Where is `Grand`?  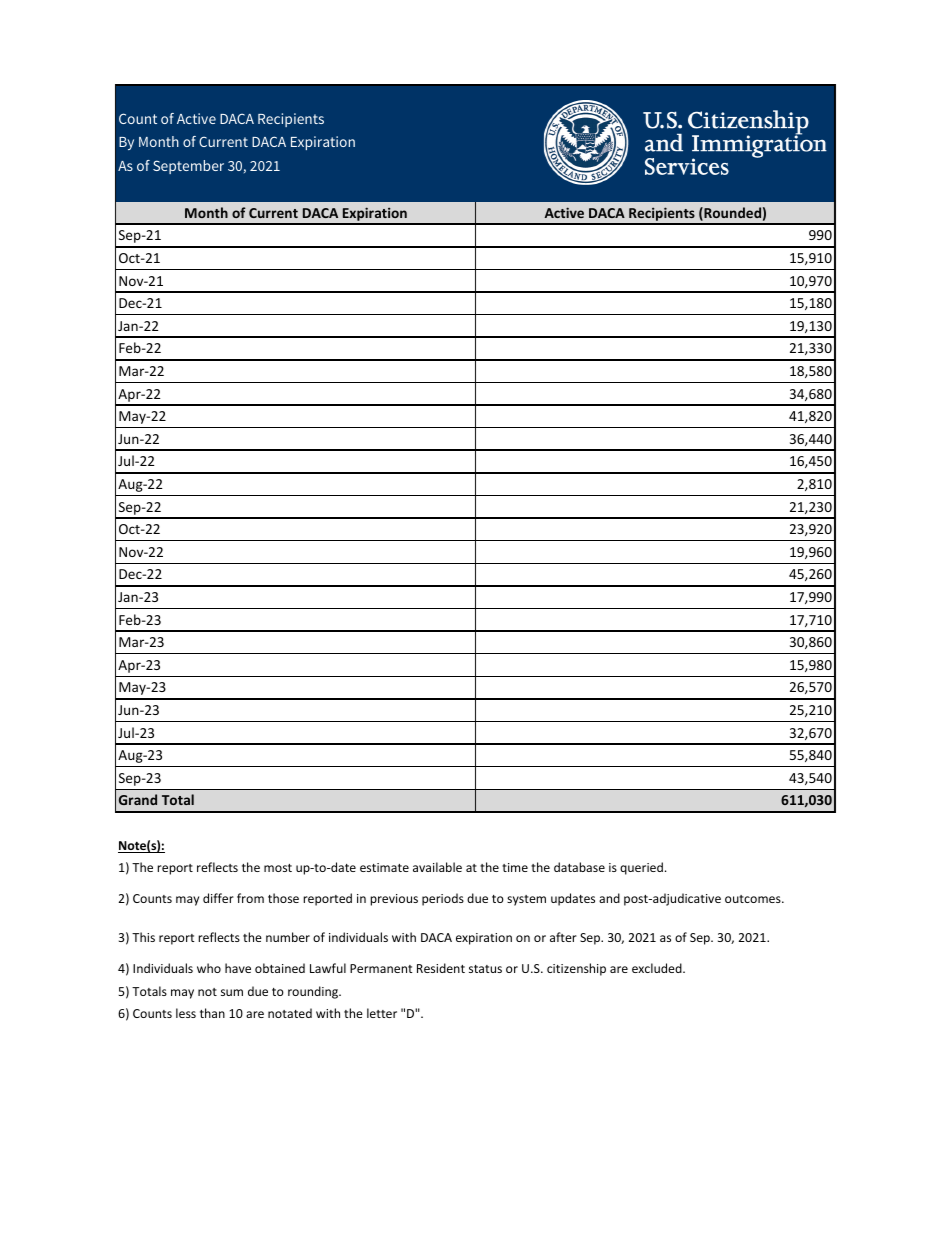 Grand is located at coordinates (138, 799).
